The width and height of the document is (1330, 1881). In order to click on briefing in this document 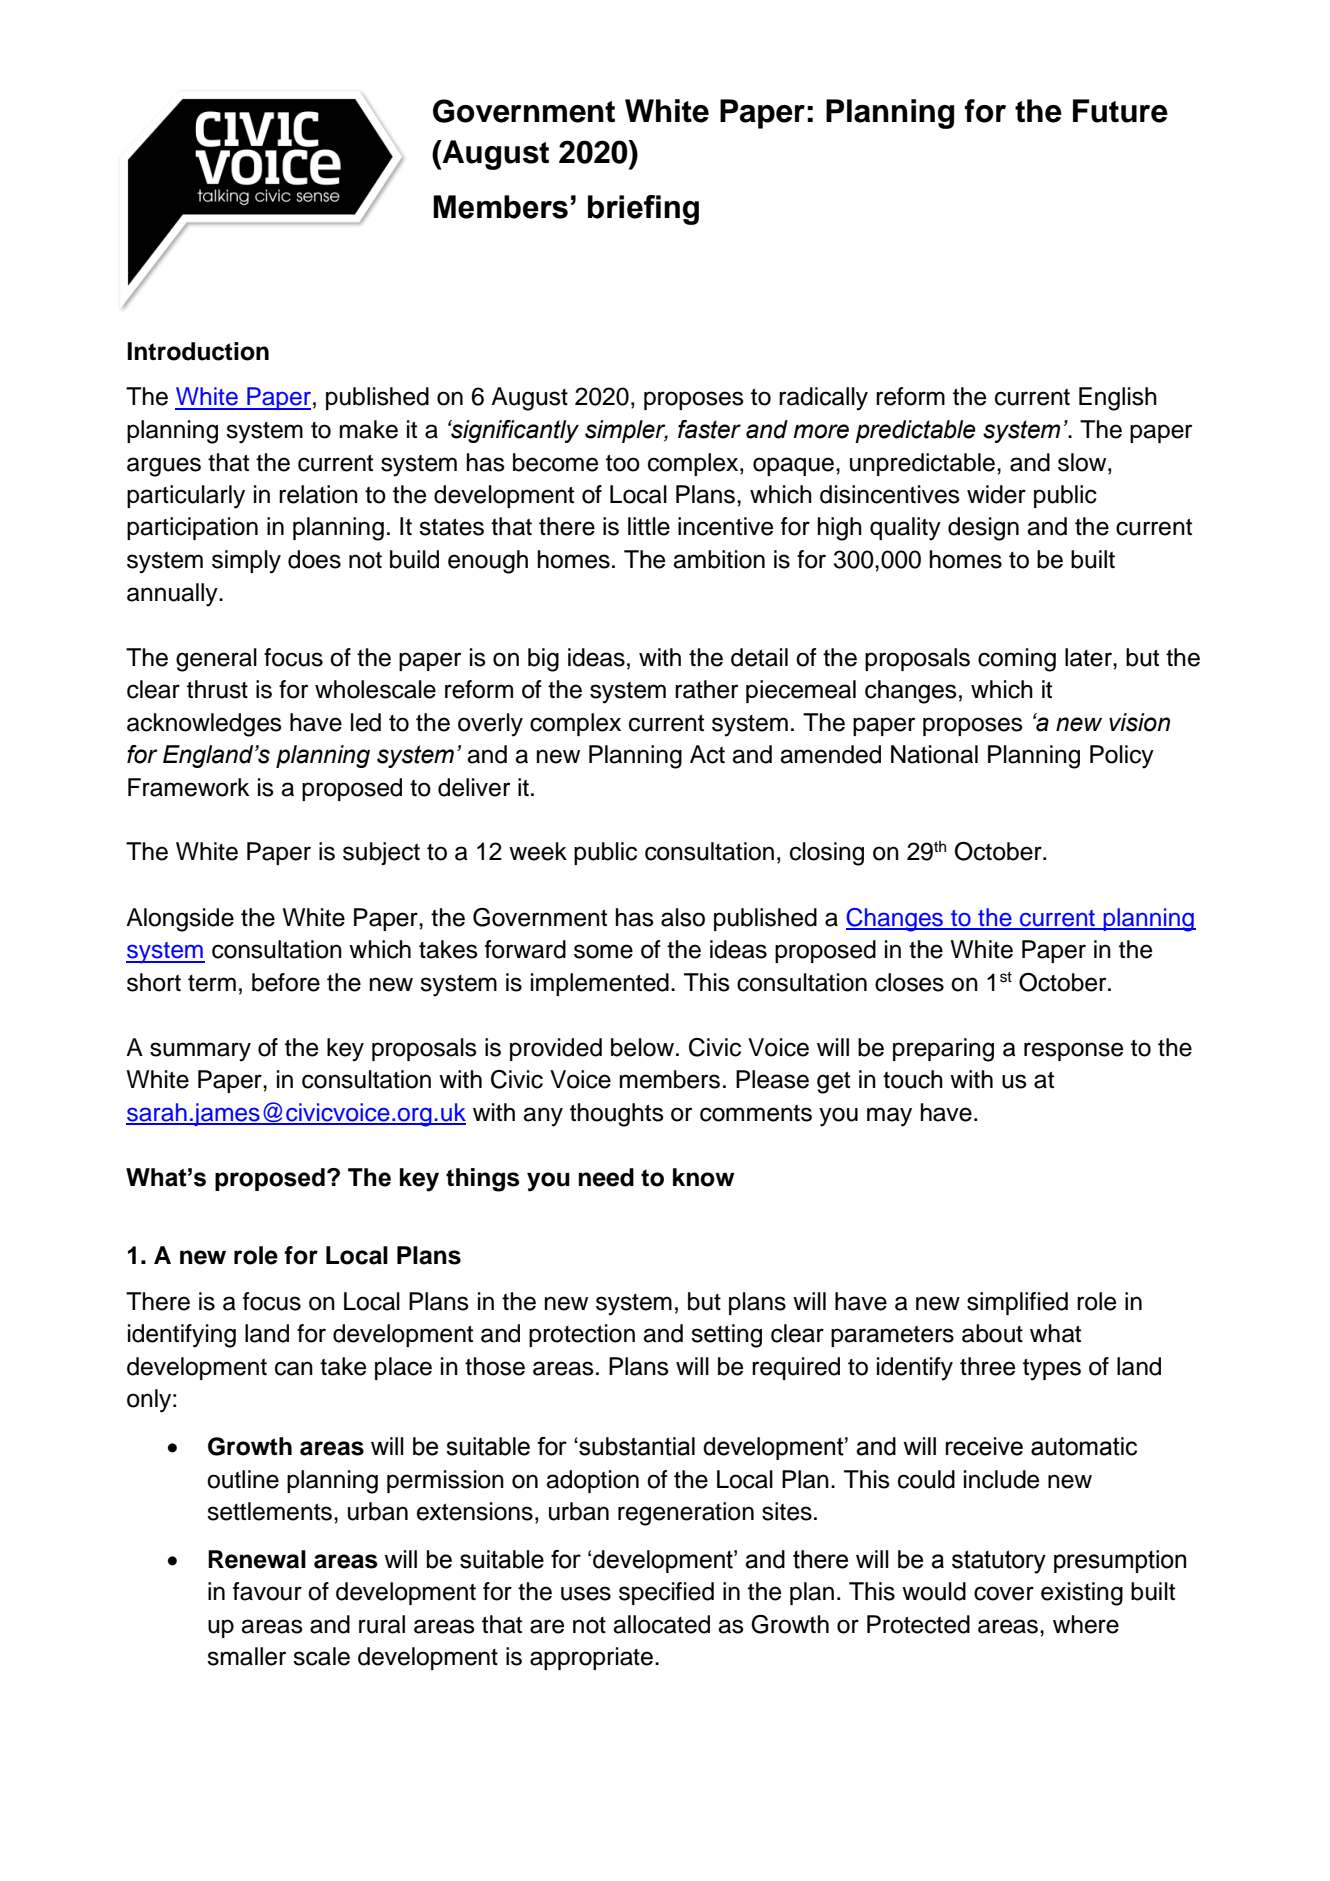, I will do `click(643, 210)`.
